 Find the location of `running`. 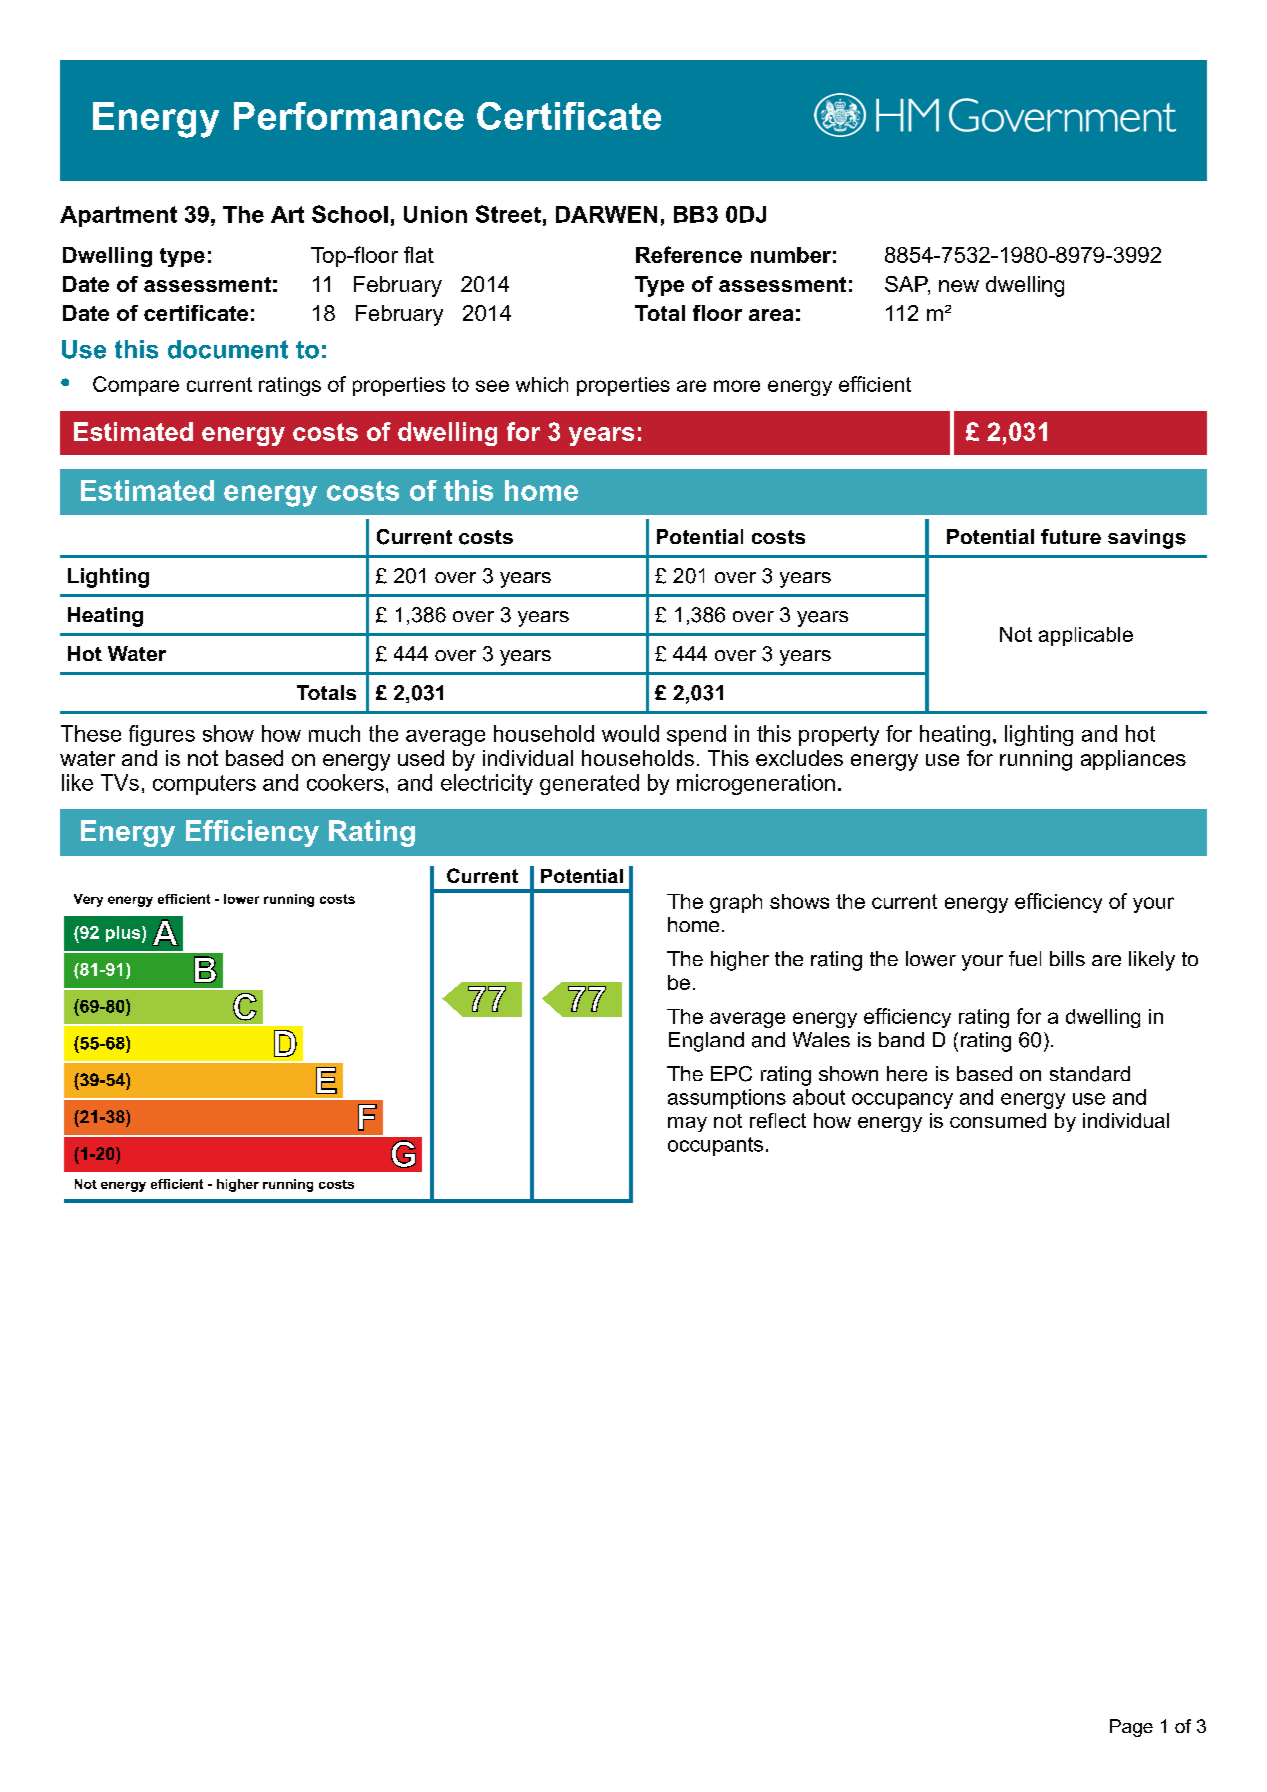

running is located at coordinates (1036, 760).
